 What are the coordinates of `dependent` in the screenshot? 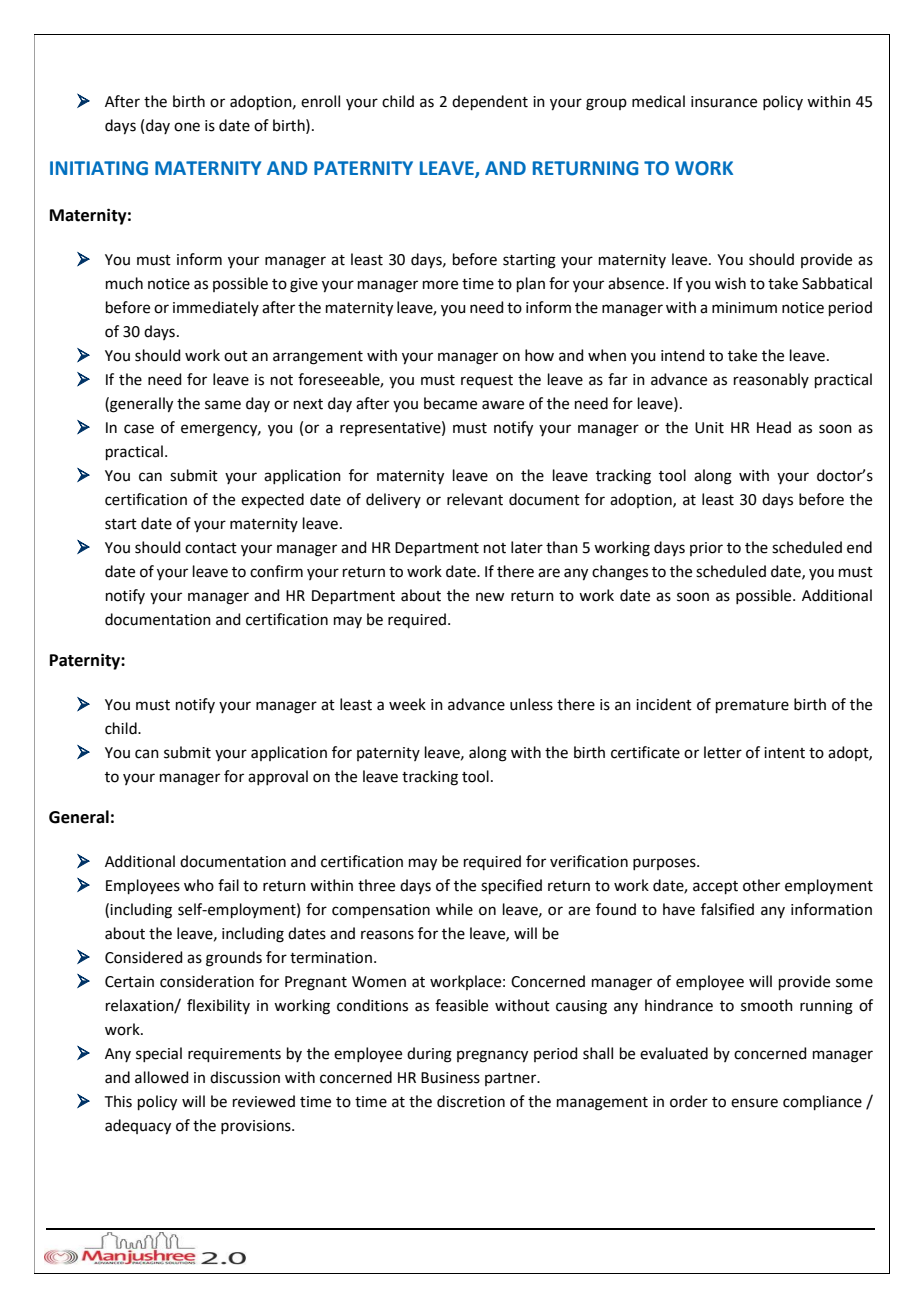 It's located at (490, 102).
